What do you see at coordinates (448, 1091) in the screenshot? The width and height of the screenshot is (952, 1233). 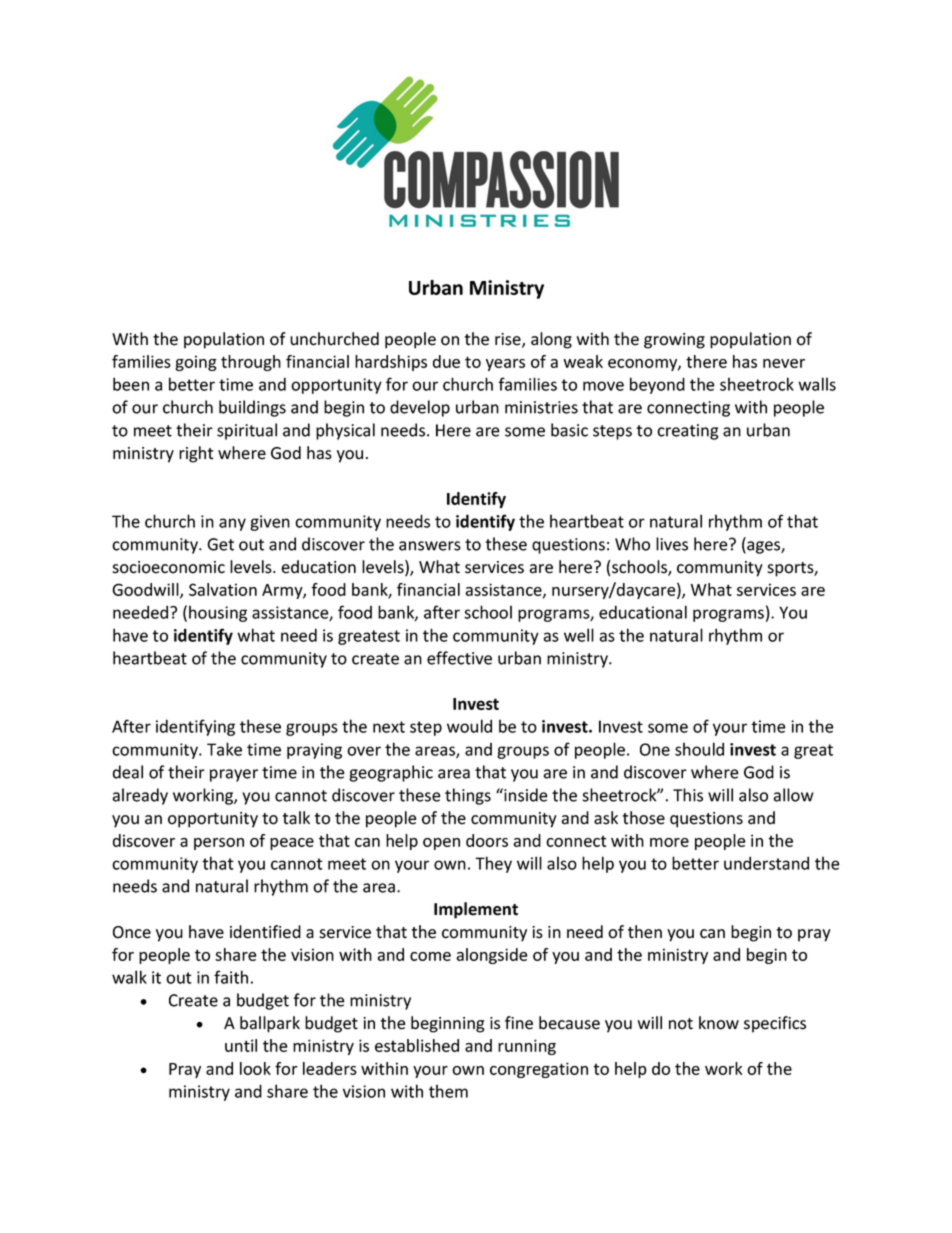 I see `them` at bounding box center [448, 1091].
